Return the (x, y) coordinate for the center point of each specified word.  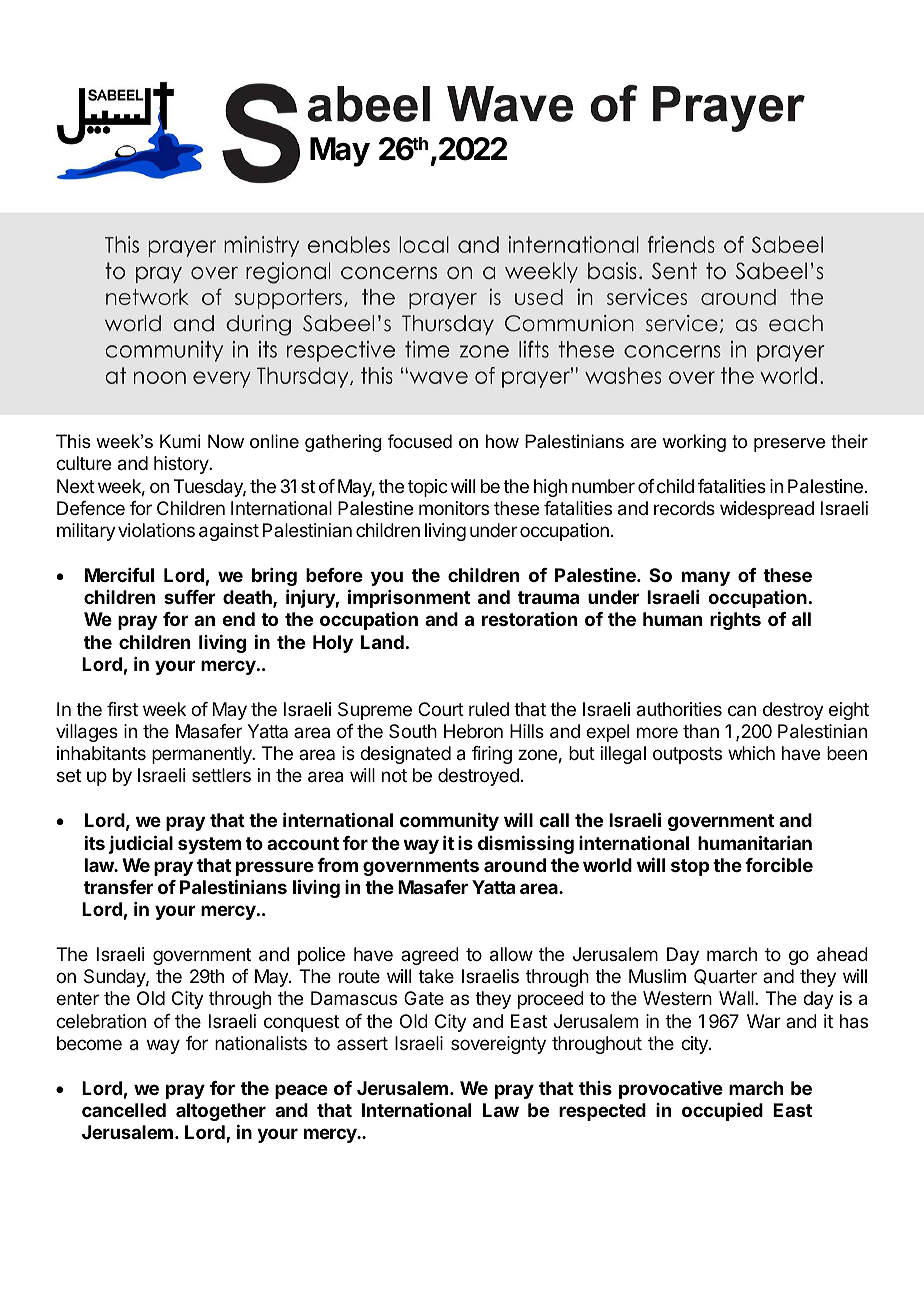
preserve (789, 445)
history (182, 465)
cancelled (124, 1110)
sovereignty (498, 1045)
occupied (722, 1112)
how (502, 441)
